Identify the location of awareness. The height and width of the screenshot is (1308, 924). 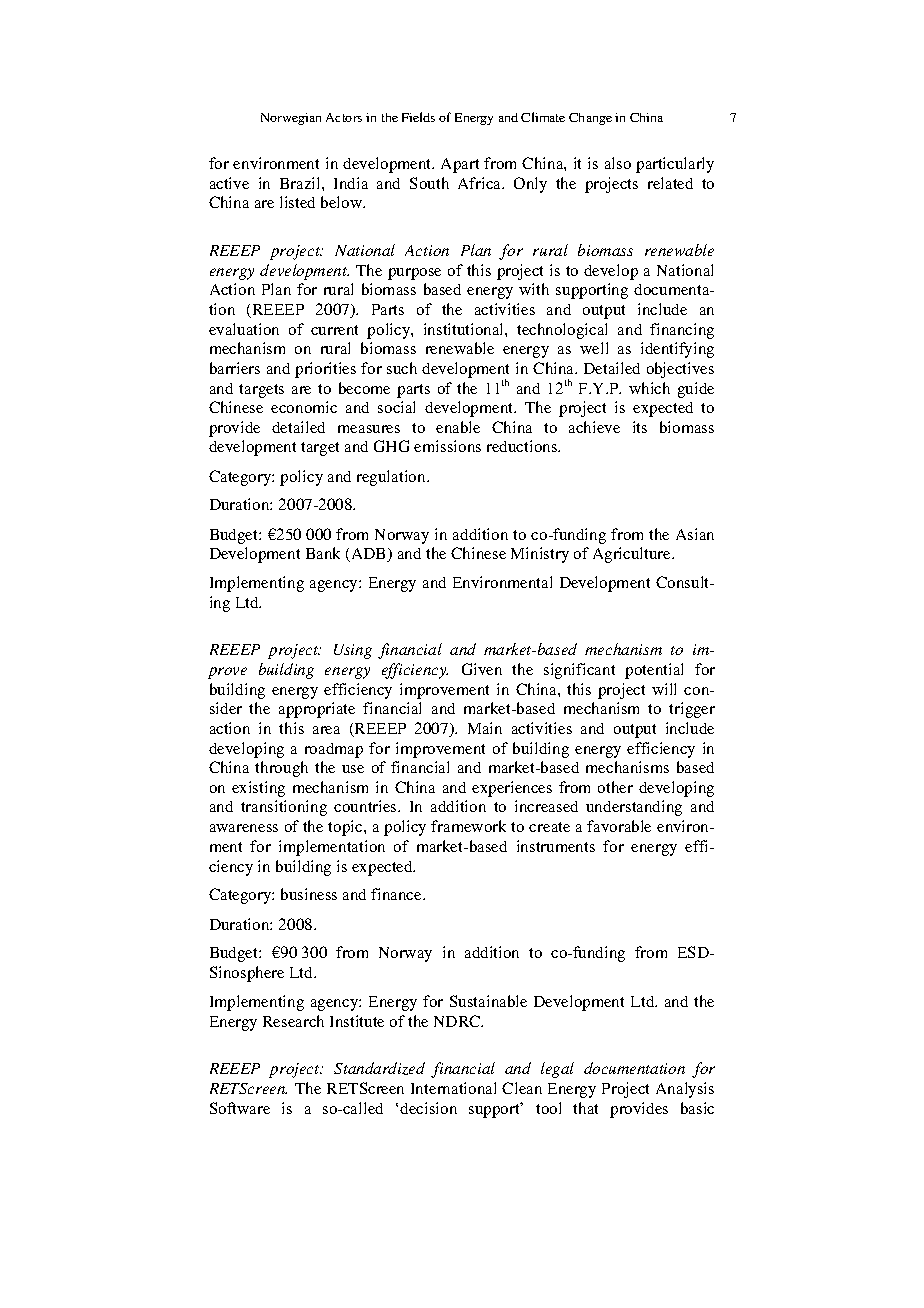
(244, 828).
